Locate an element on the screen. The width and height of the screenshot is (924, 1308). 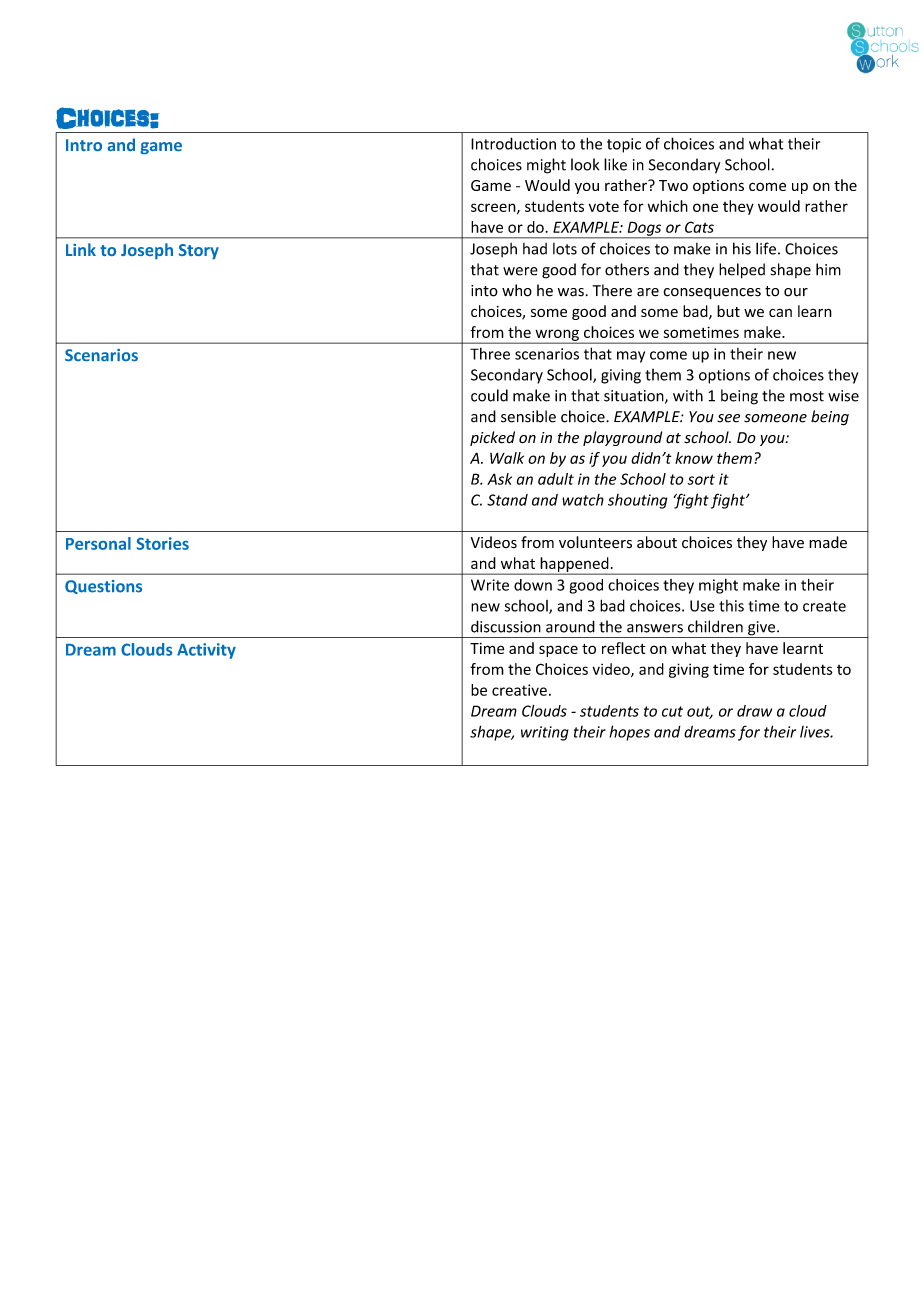
made is located at coordinates (828, 542).
